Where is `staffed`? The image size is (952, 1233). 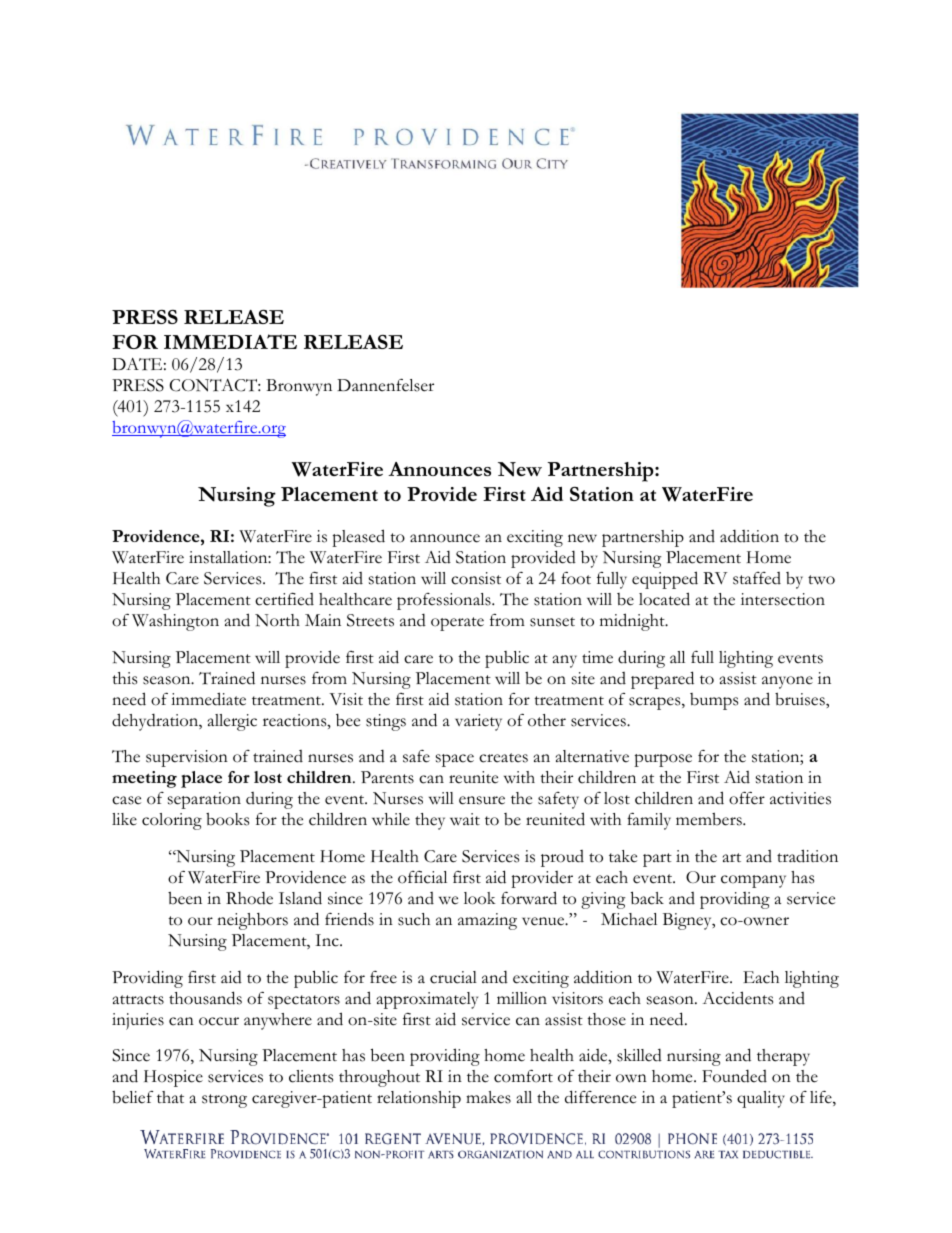 staffed is located at coordinates (757, 578).
